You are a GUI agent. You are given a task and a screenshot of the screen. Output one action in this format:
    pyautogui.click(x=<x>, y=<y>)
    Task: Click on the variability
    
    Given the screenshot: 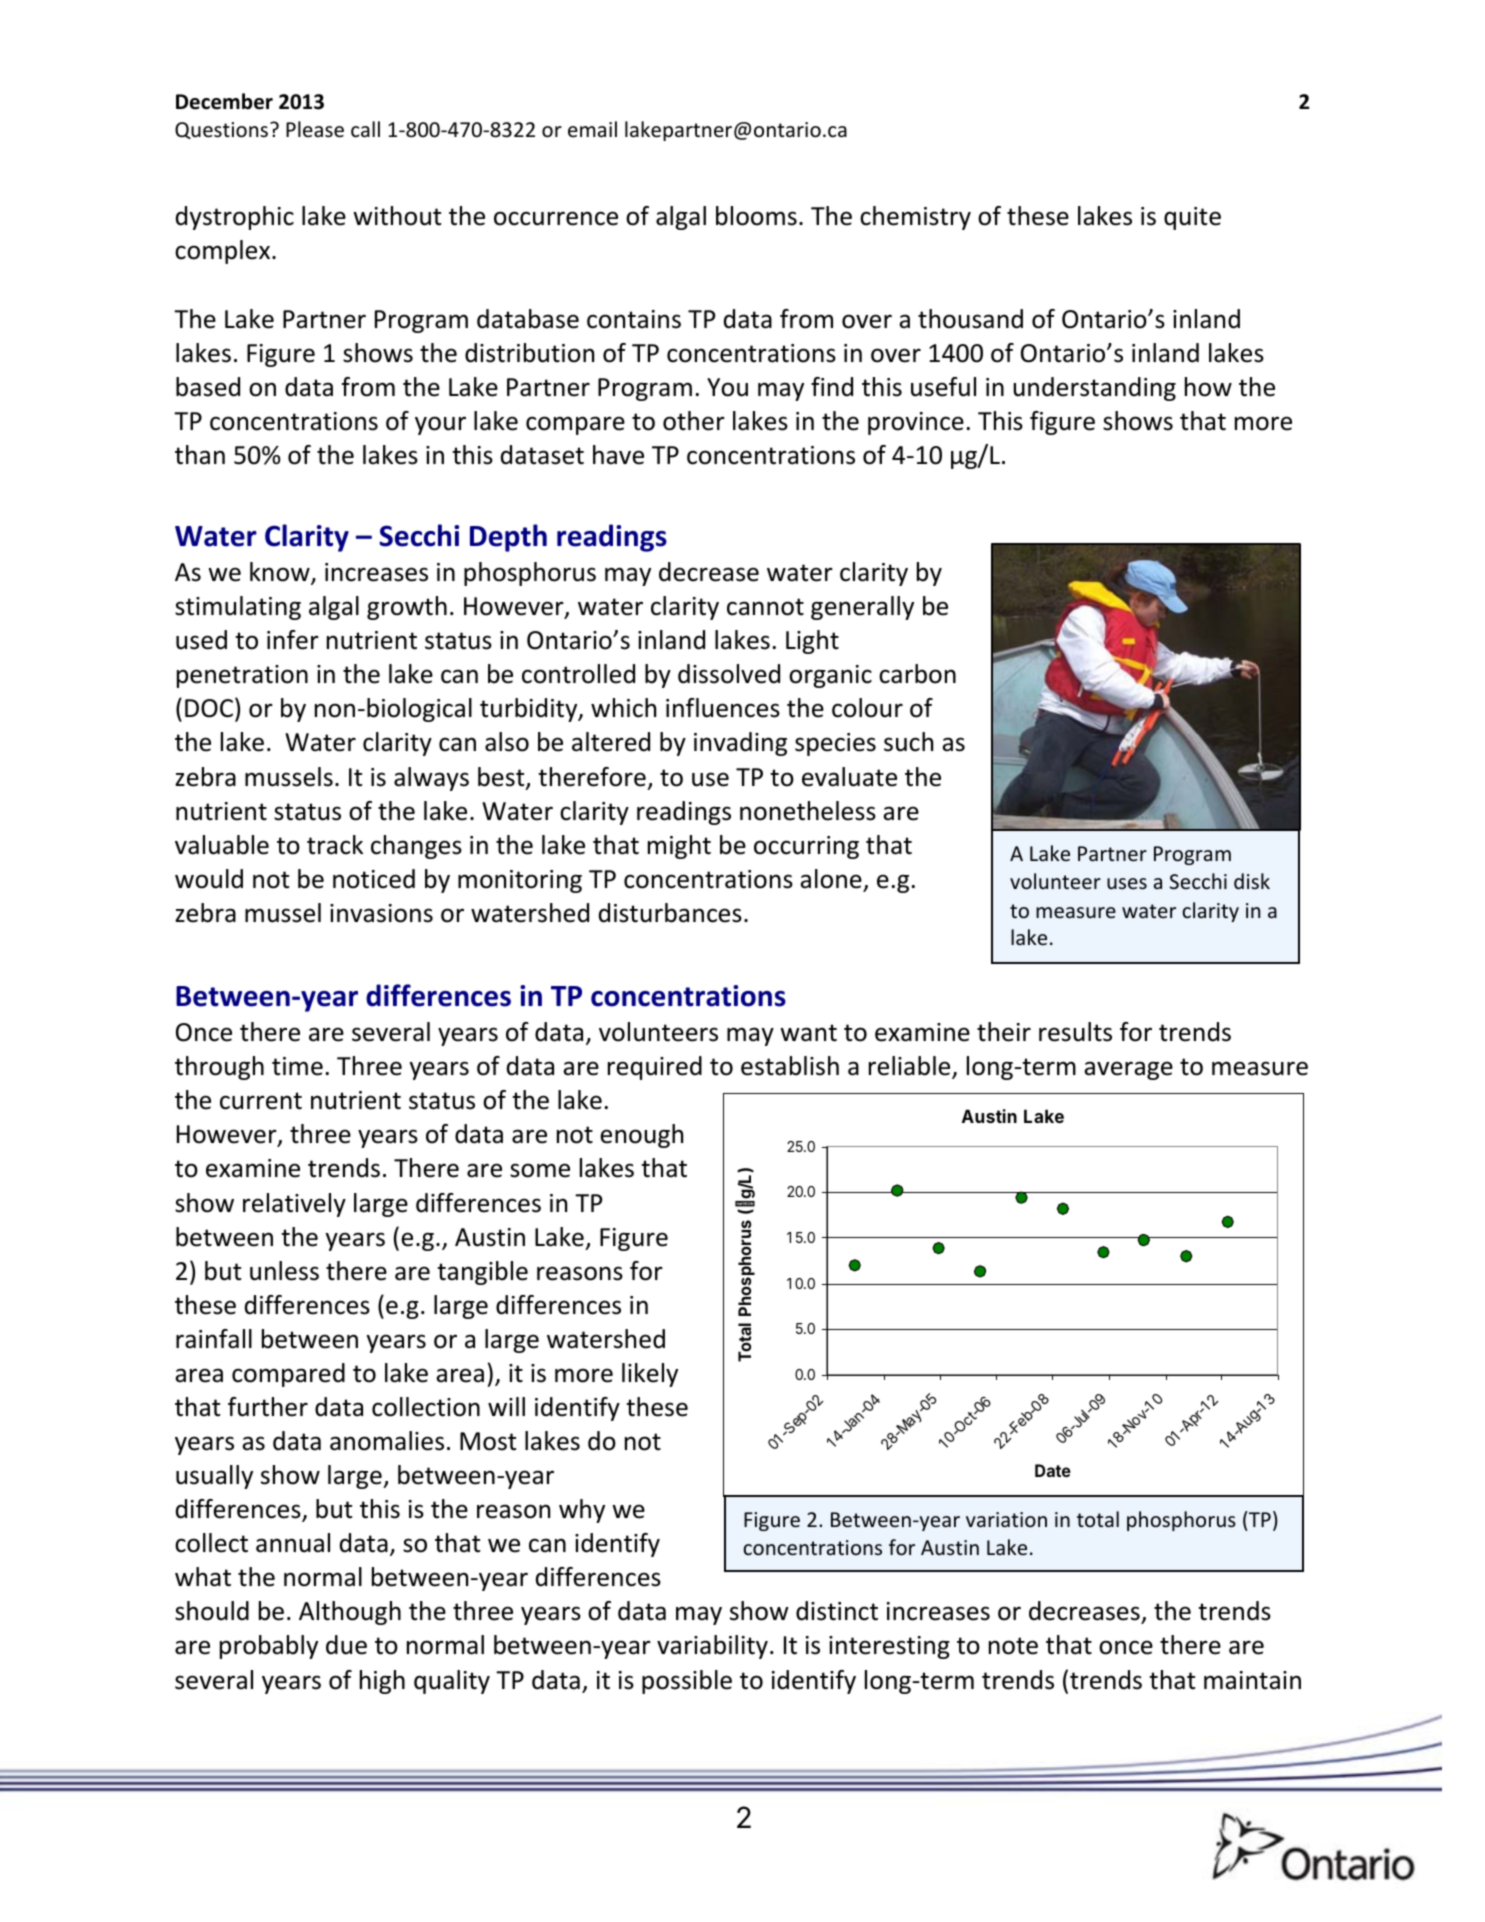 What is the action you would take?
    pyautogui.click(x=712, y=1647)
